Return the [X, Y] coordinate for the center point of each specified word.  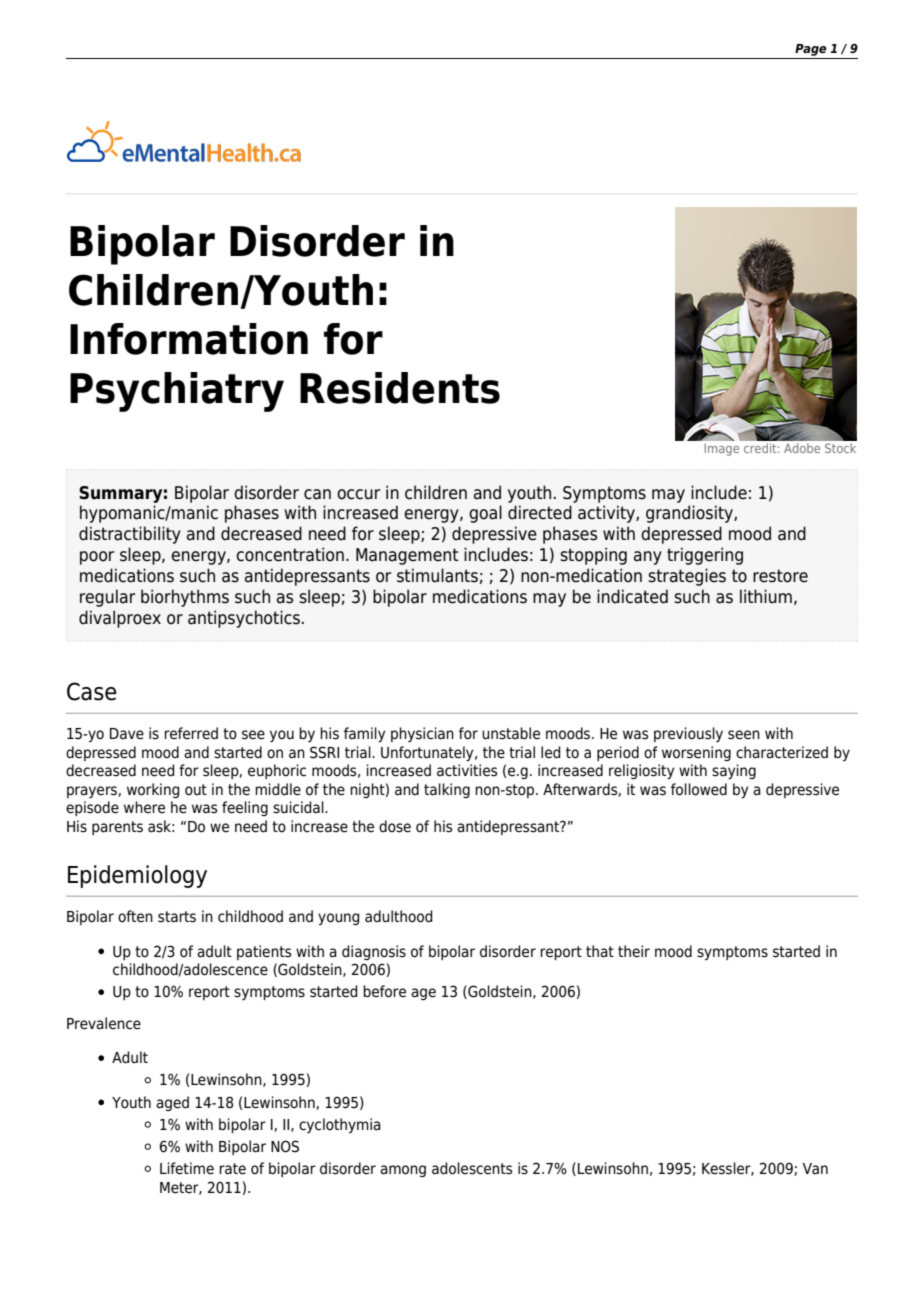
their [634, 951]
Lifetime [187, 1168]
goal [485, 514]
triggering [705, 556]
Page [811, 50]
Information [189, 339]
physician [422, 734]
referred [191, 733]
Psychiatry [177, 392]
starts [177, 917]
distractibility [130, 535]
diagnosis [374, 952]
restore [780, 576]
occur [359, 494]
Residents [400, 388]
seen [744, 735]
